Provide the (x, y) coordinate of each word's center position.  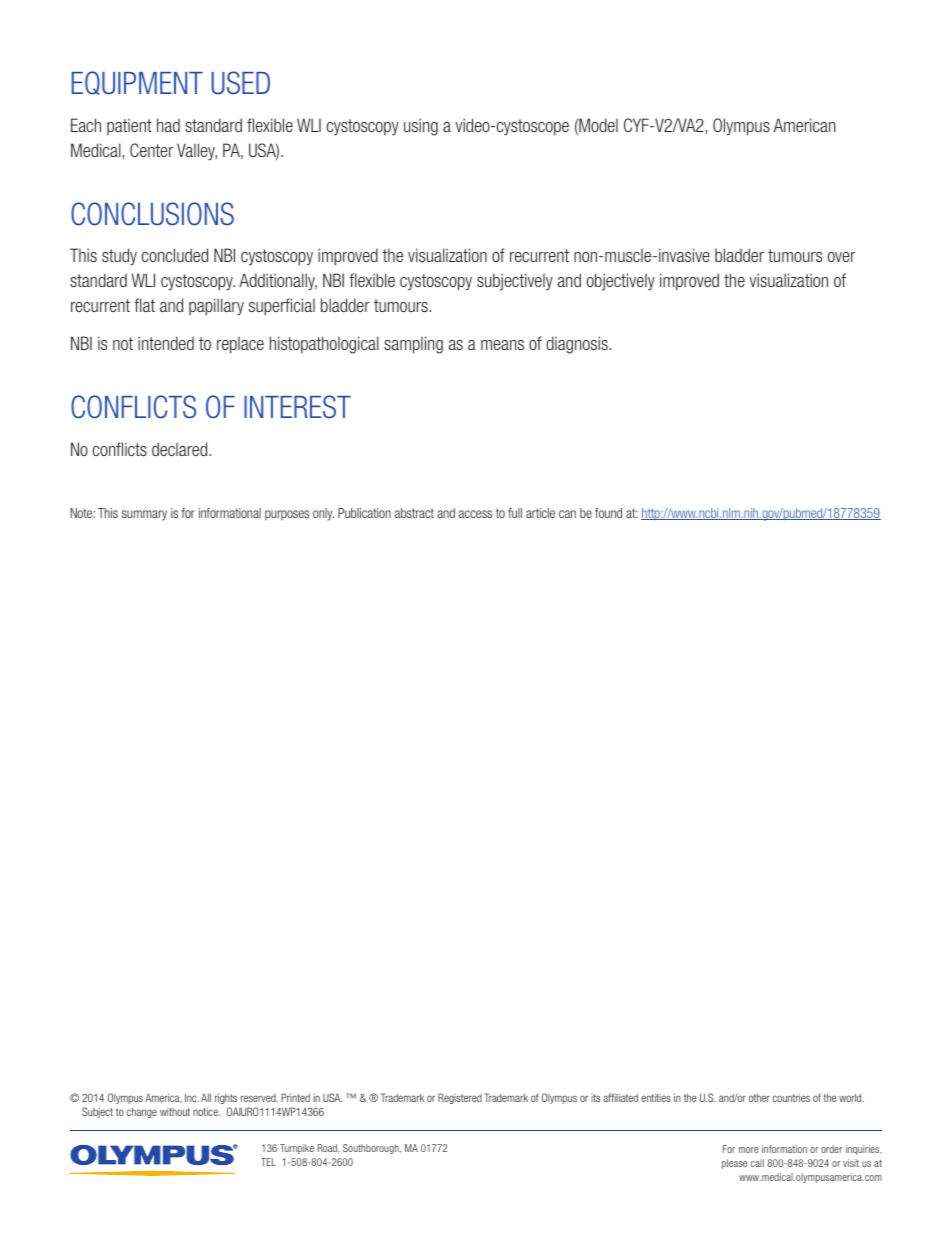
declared (181, 449)
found (608, 513)
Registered (460, 1098)
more (748, 1150)
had (168, 125)
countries (791, 1097)
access (475, 514)
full (515, 513)
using (421, 127)
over (841, 257)
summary (144, 515)
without (175, 1112)
